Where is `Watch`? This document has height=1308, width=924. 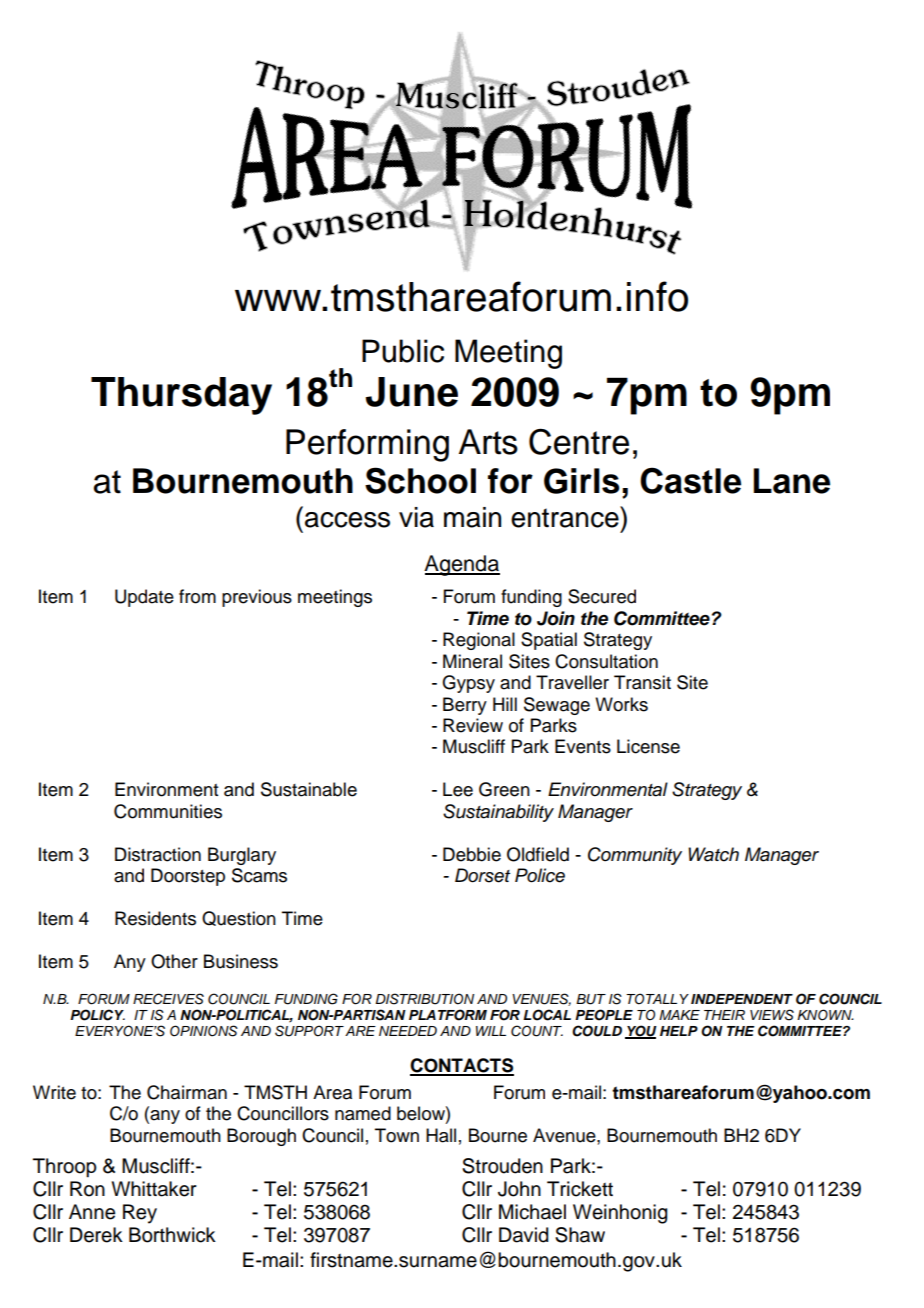
Watch is located at coordinates (713, 854).
